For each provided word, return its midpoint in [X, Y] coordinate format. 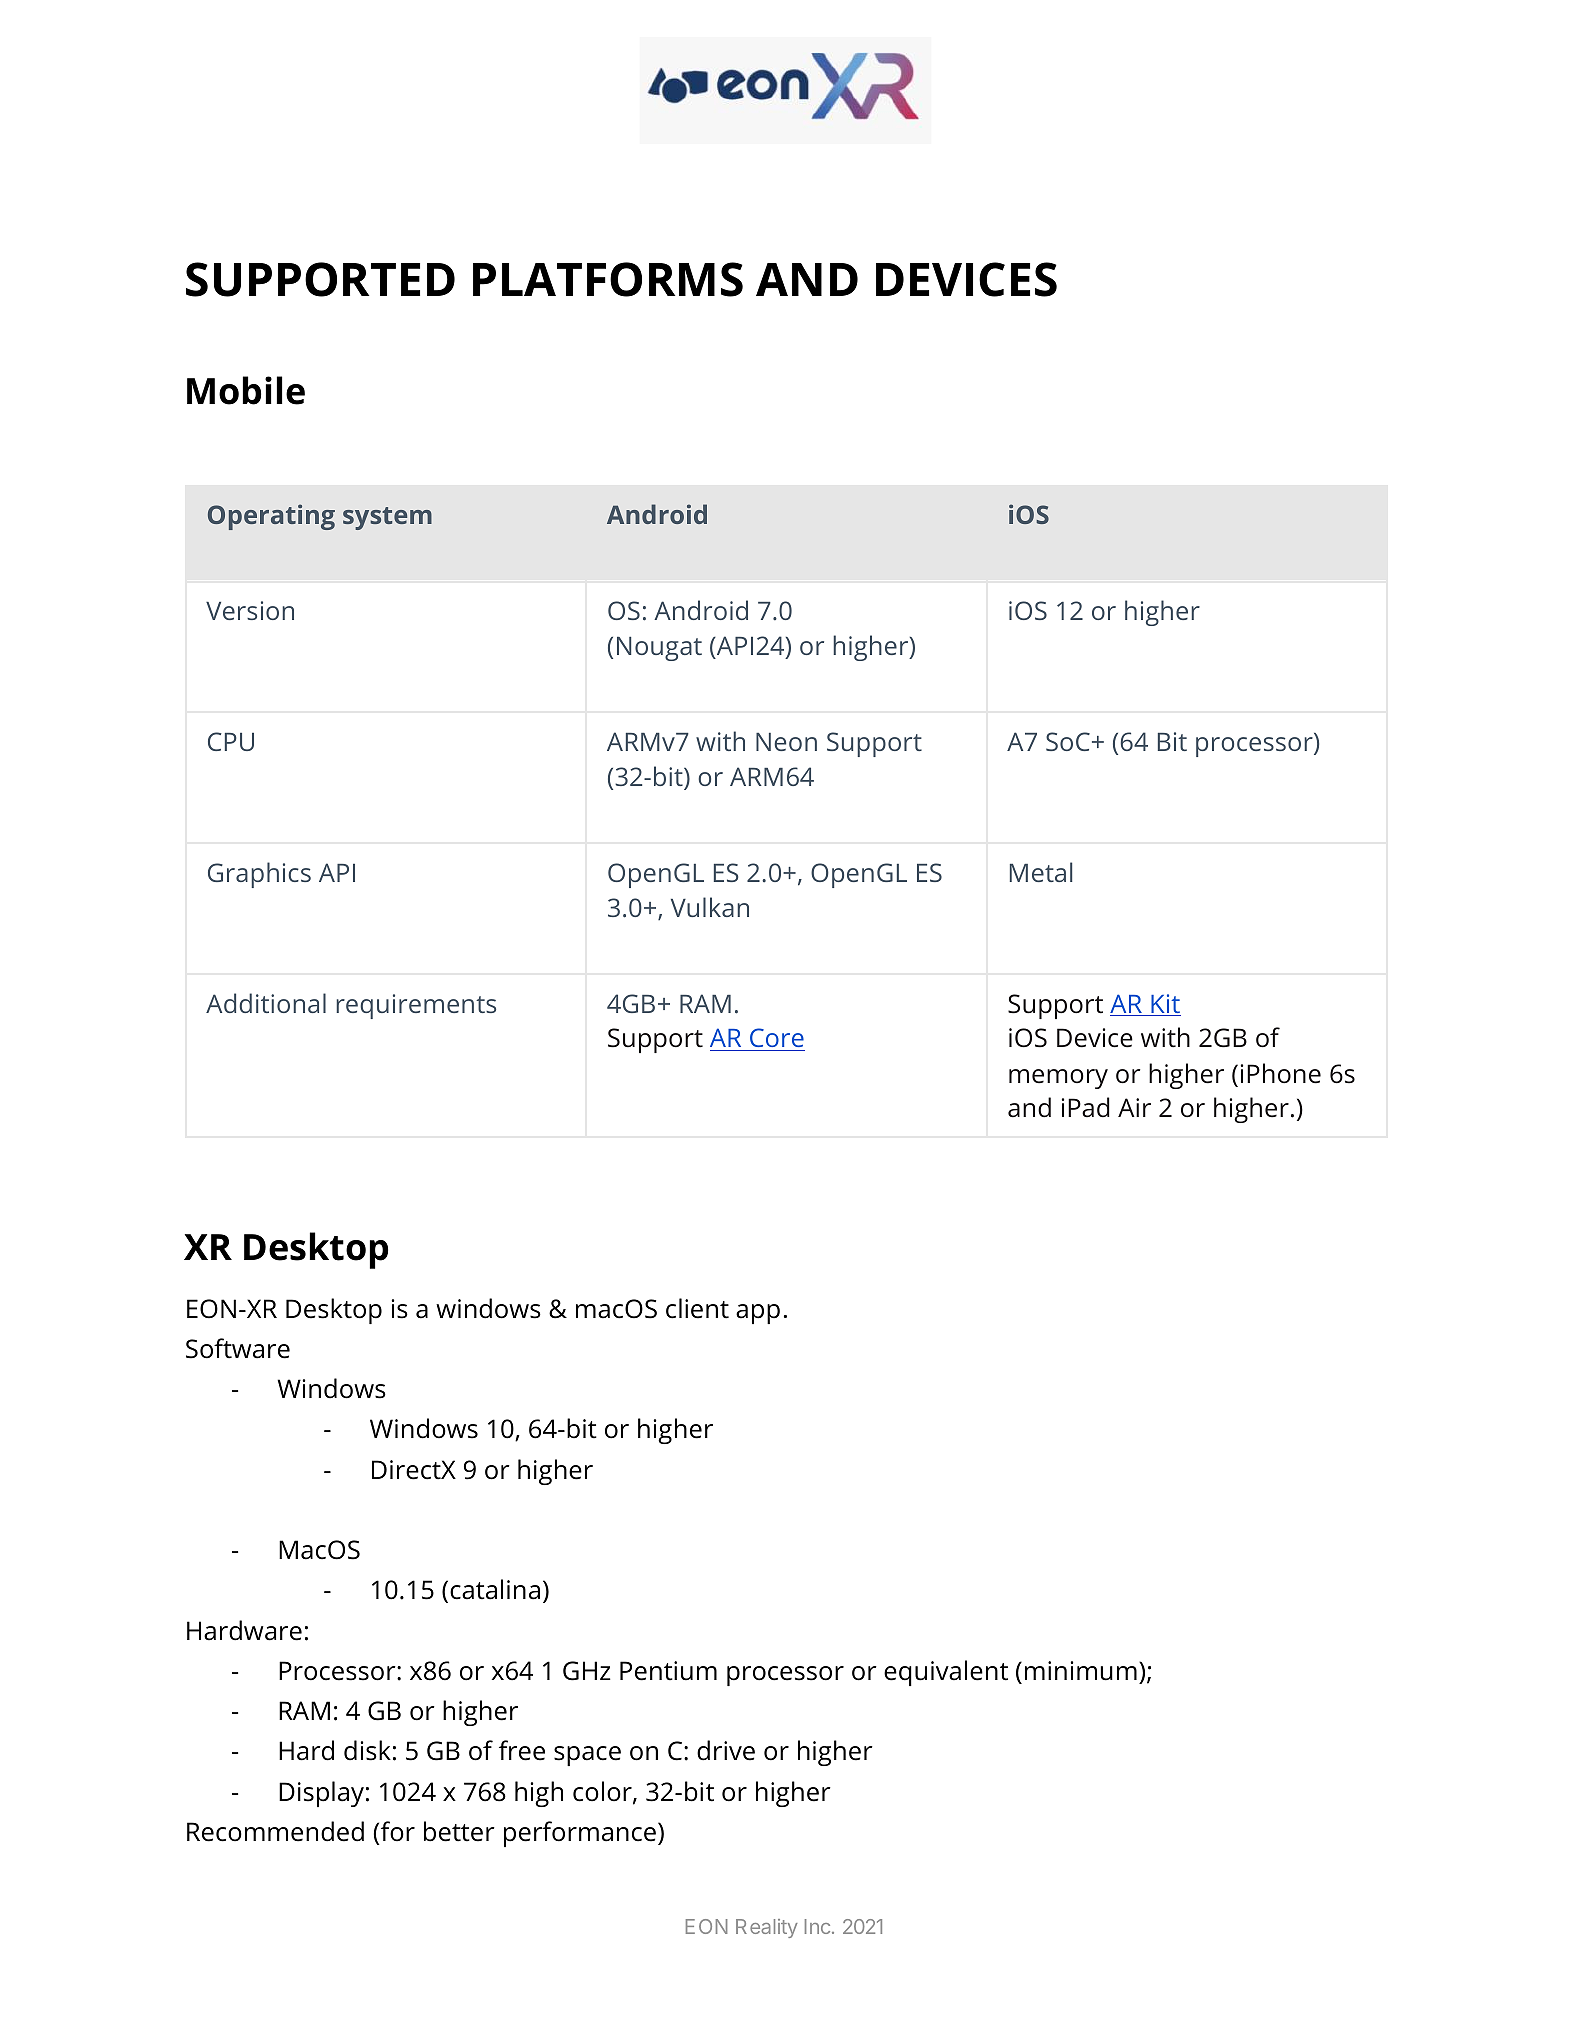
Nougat [659, 649]
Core [776, 1039]
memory [1058, 1079]
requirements [416, 1006]
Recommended [275, 1831]
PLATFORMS [608, 279]
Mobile [246, 390]
